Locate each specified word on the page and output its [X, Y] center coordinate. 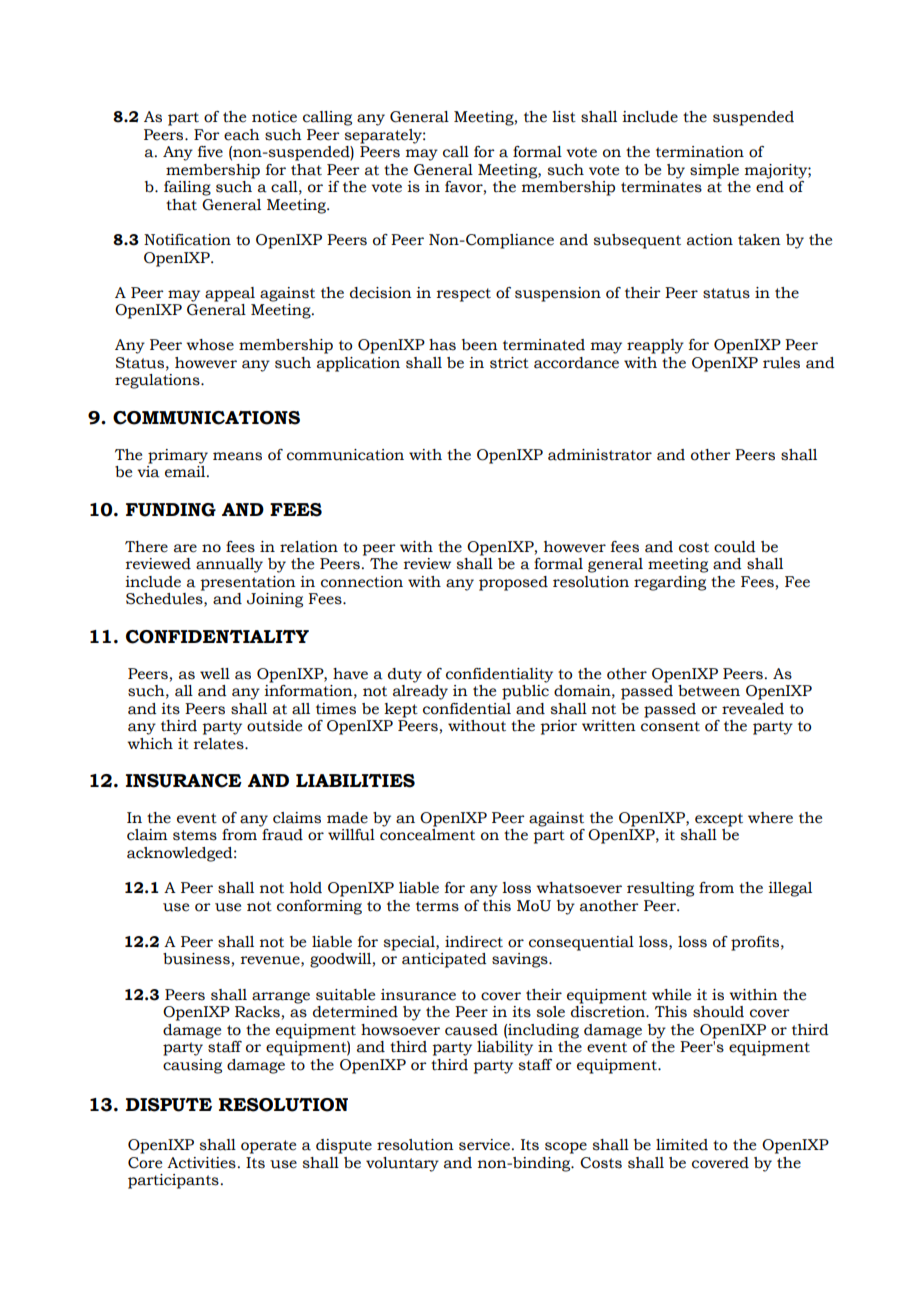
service [484, 1145]
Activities [201, 1163]
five [210, 152]
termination [700, 152]
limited [682, 1145]
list [564, 117]
